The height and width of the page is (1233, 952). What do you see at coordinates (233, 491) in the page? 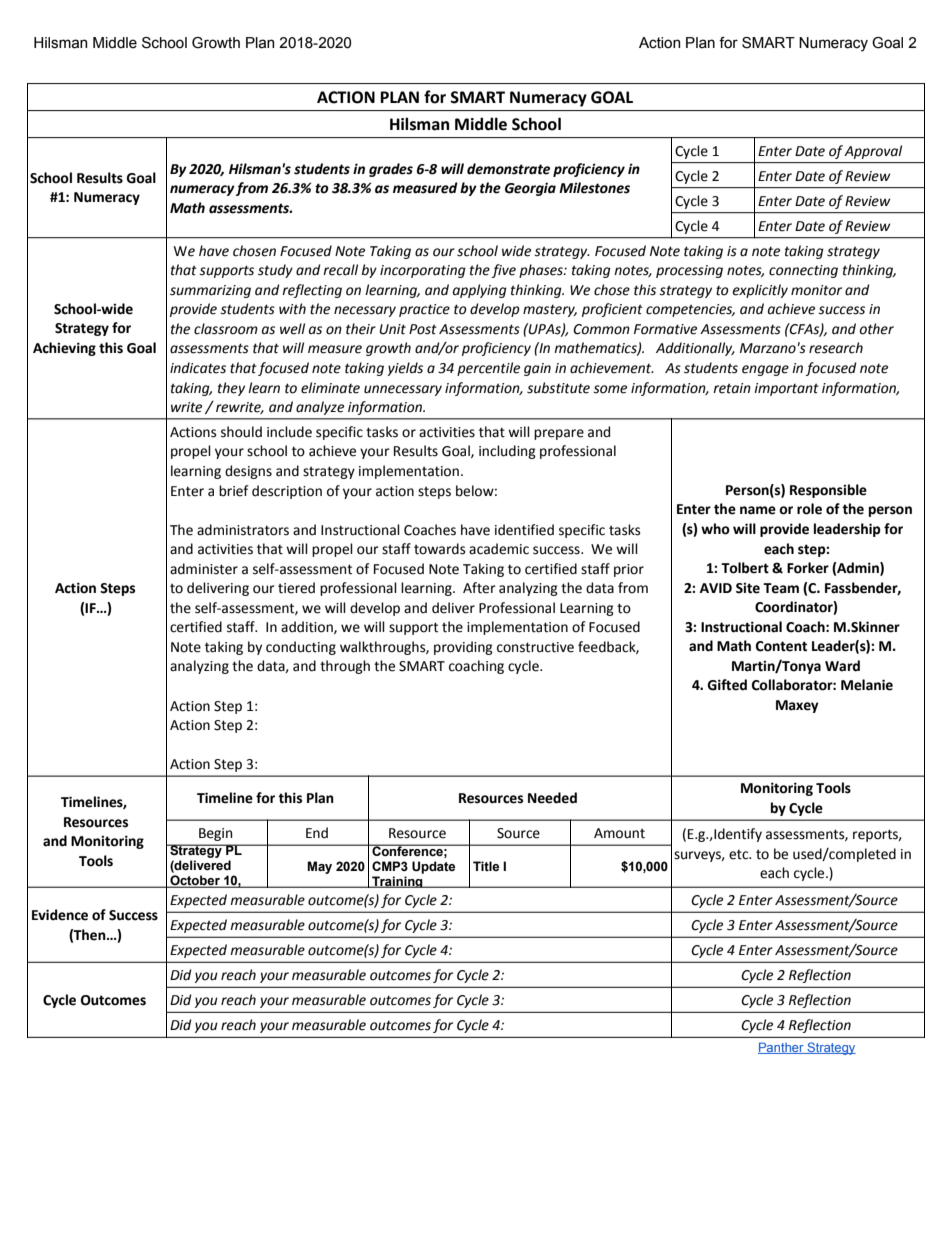
I see `brief` at bounding box center [233, 491].
